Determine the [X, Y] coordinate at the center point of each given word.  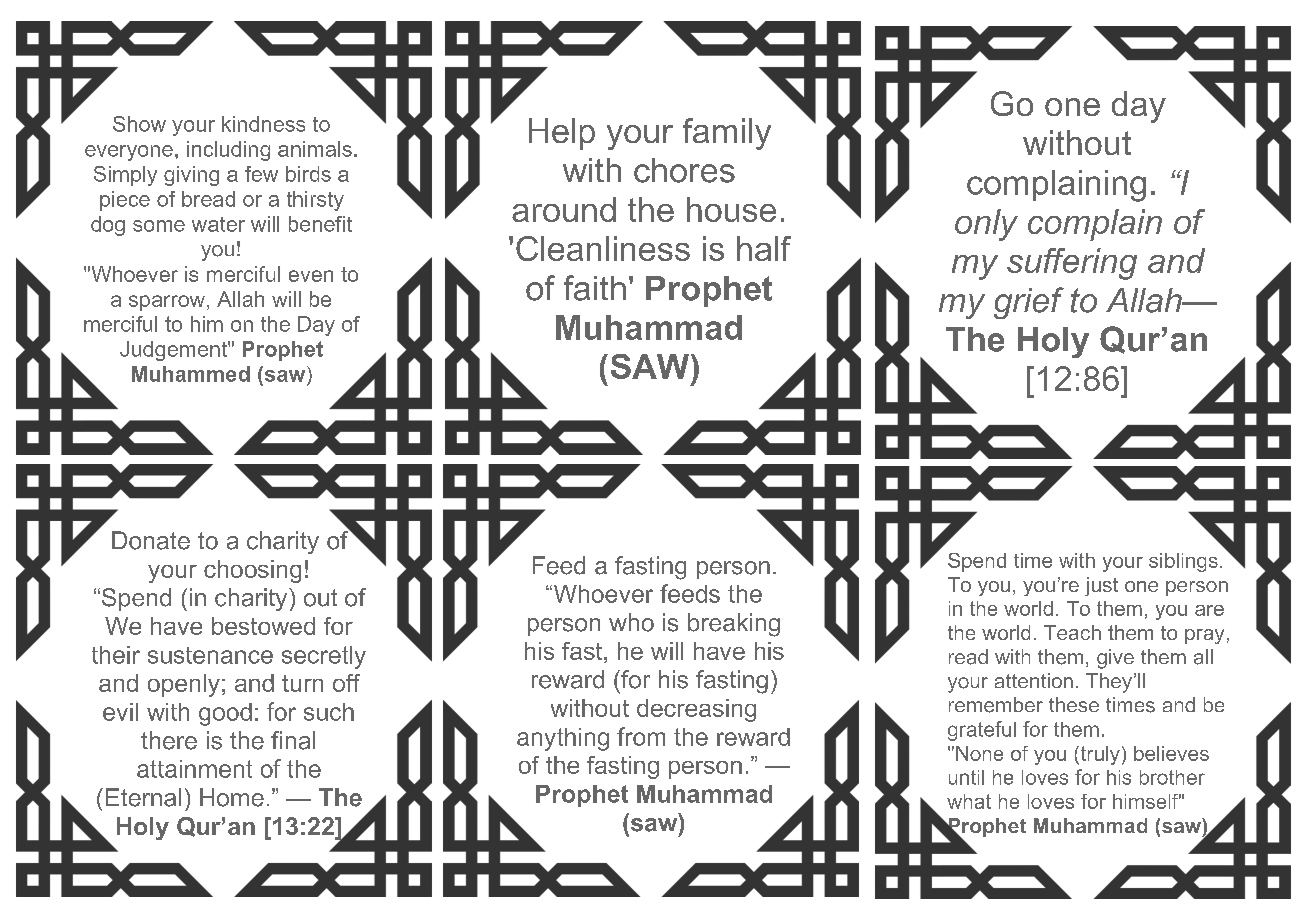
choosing [252, 571]
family [727, 134]
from [641, 736]
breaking [734, 625]
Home [232, 797]
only [986, 225]
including [228, 151]
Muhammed [191, 374]
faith [595, 288]
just [1101, 586]
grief [1029, 303]
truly [1099, 755]
